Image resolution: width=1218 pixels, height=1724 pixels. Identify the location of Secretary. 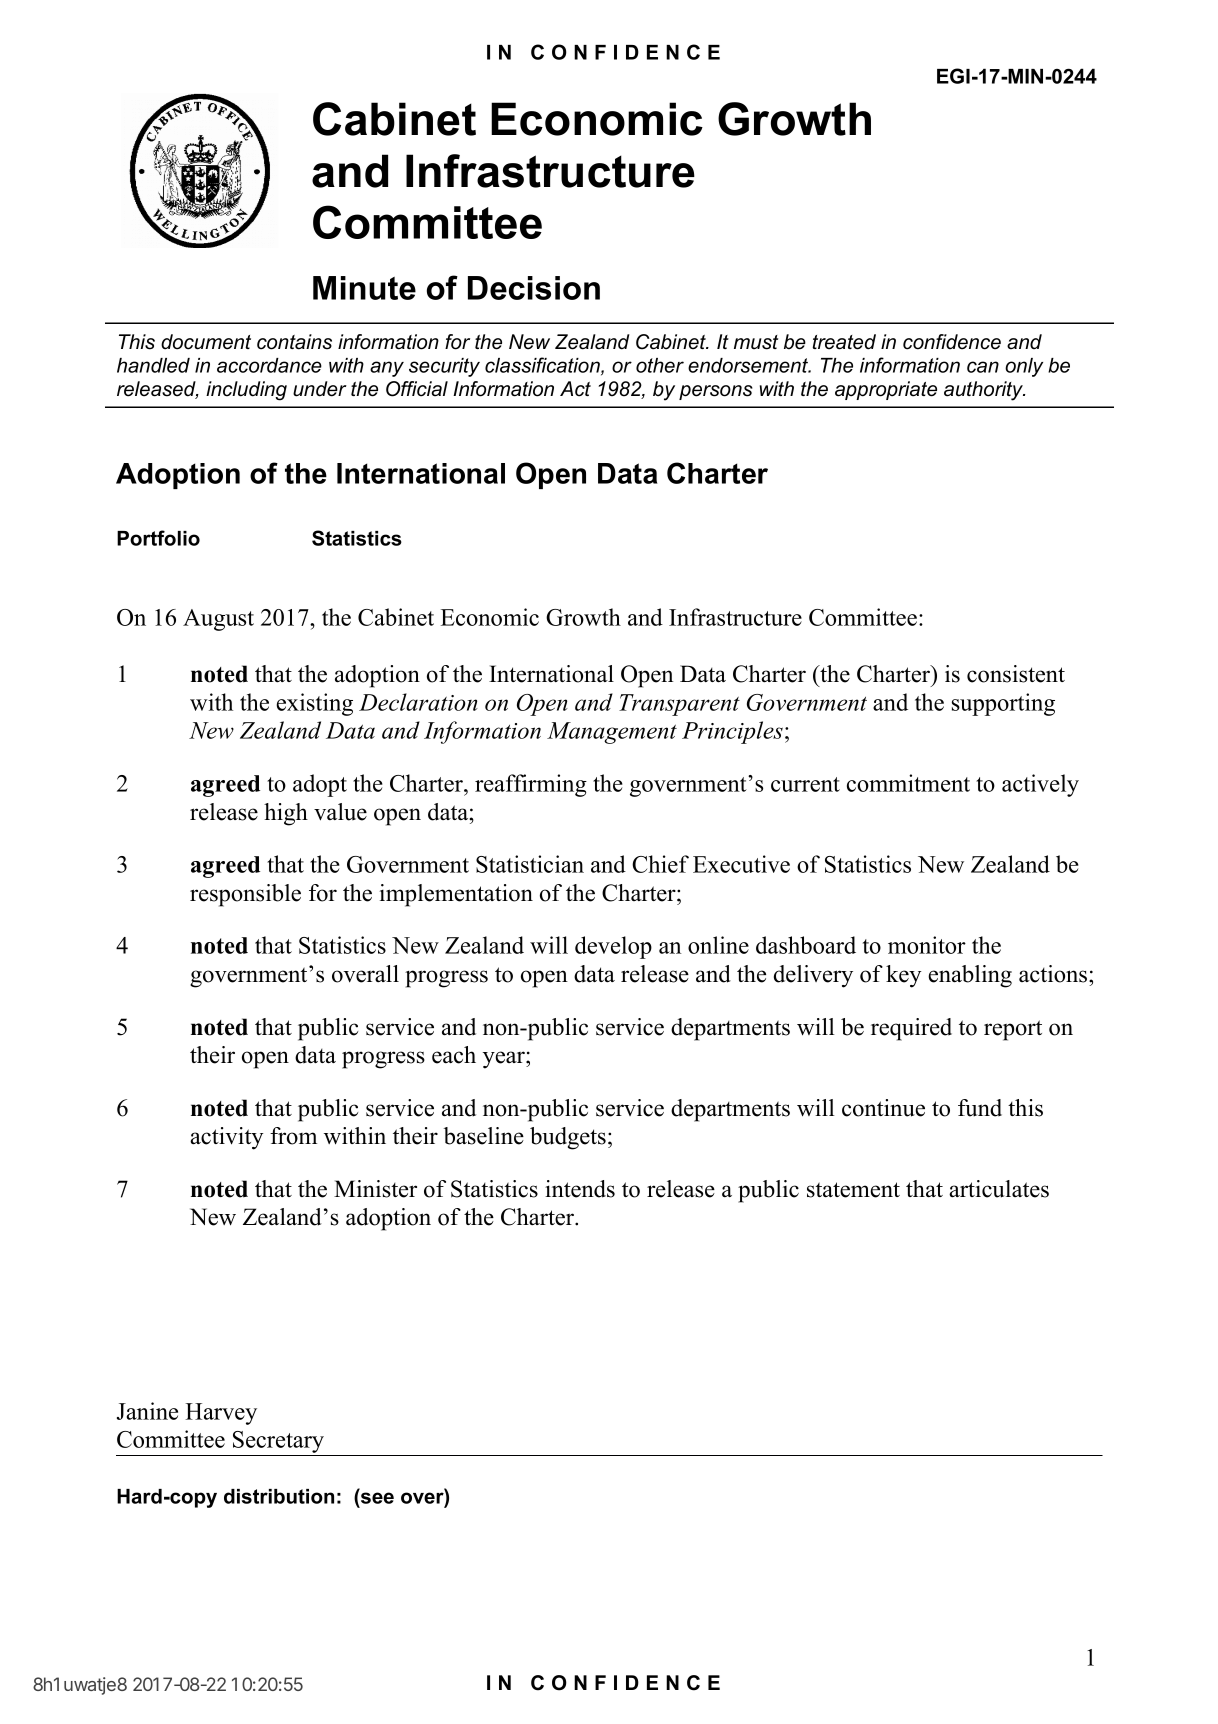
(278, 1443).
